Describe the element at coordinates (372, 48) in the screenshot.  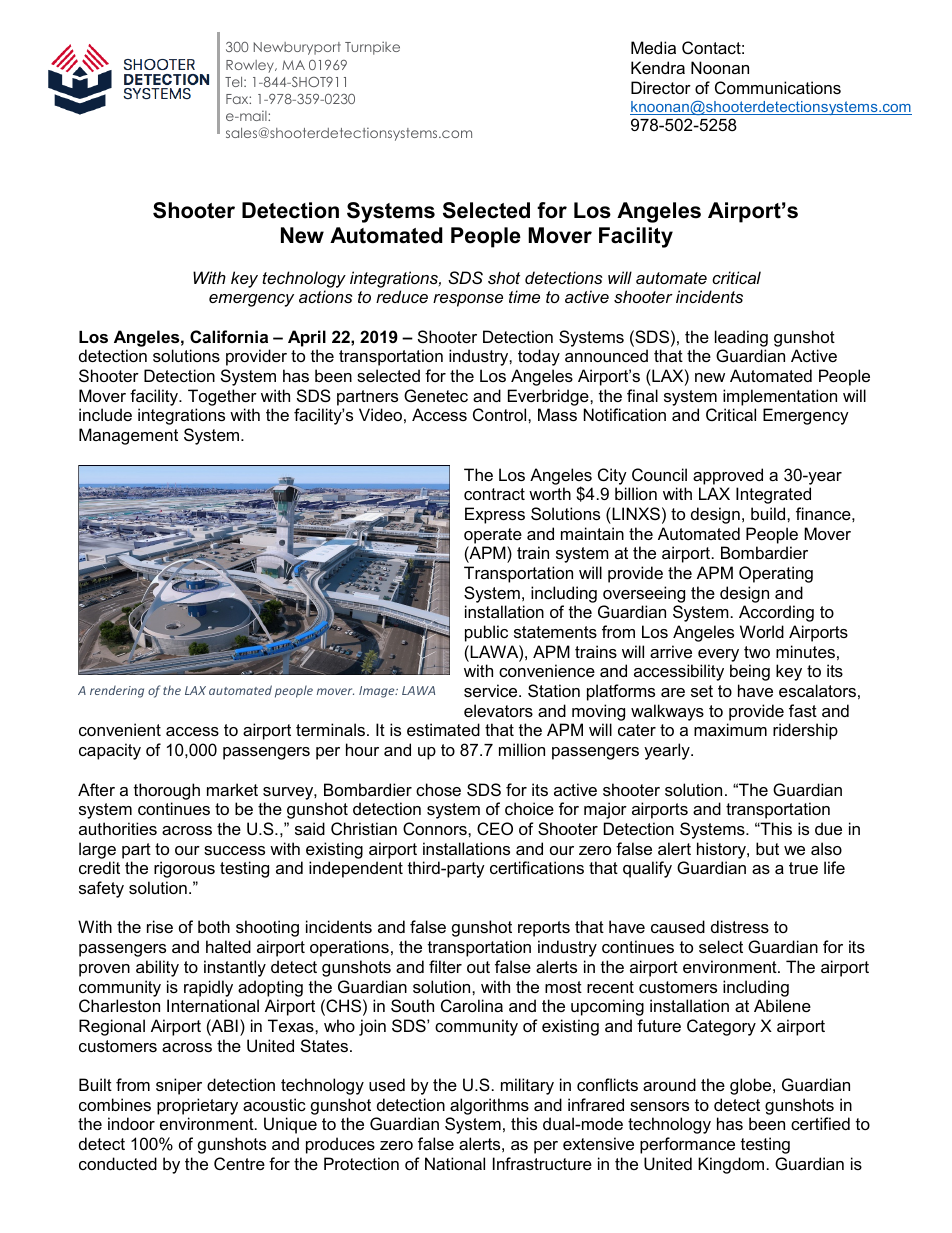
I see `Turnpike` at that location.
